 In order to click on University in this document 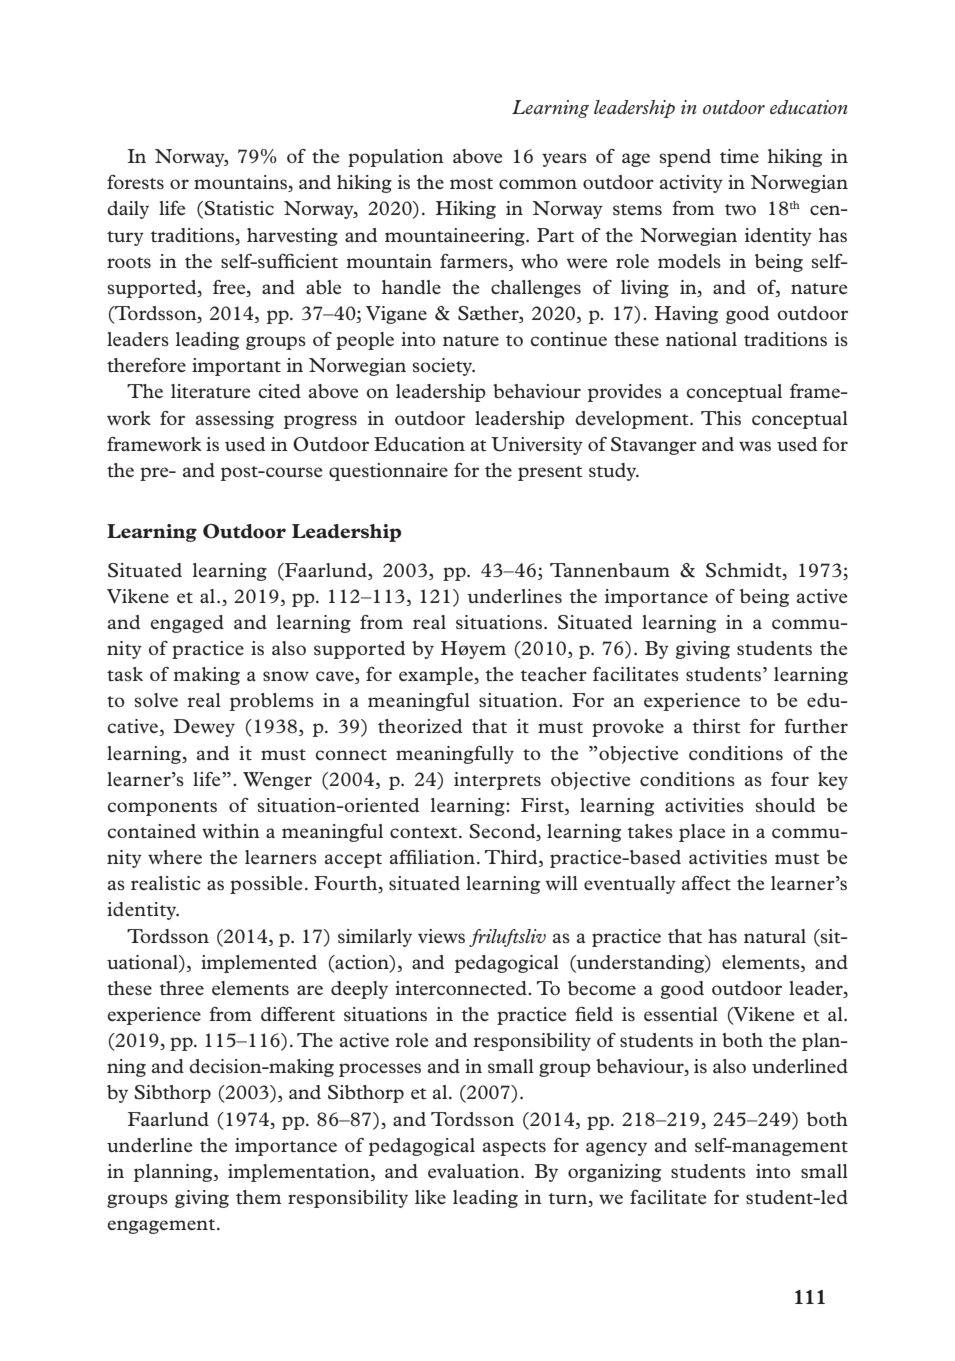, I will do `click(537, 446)`.
